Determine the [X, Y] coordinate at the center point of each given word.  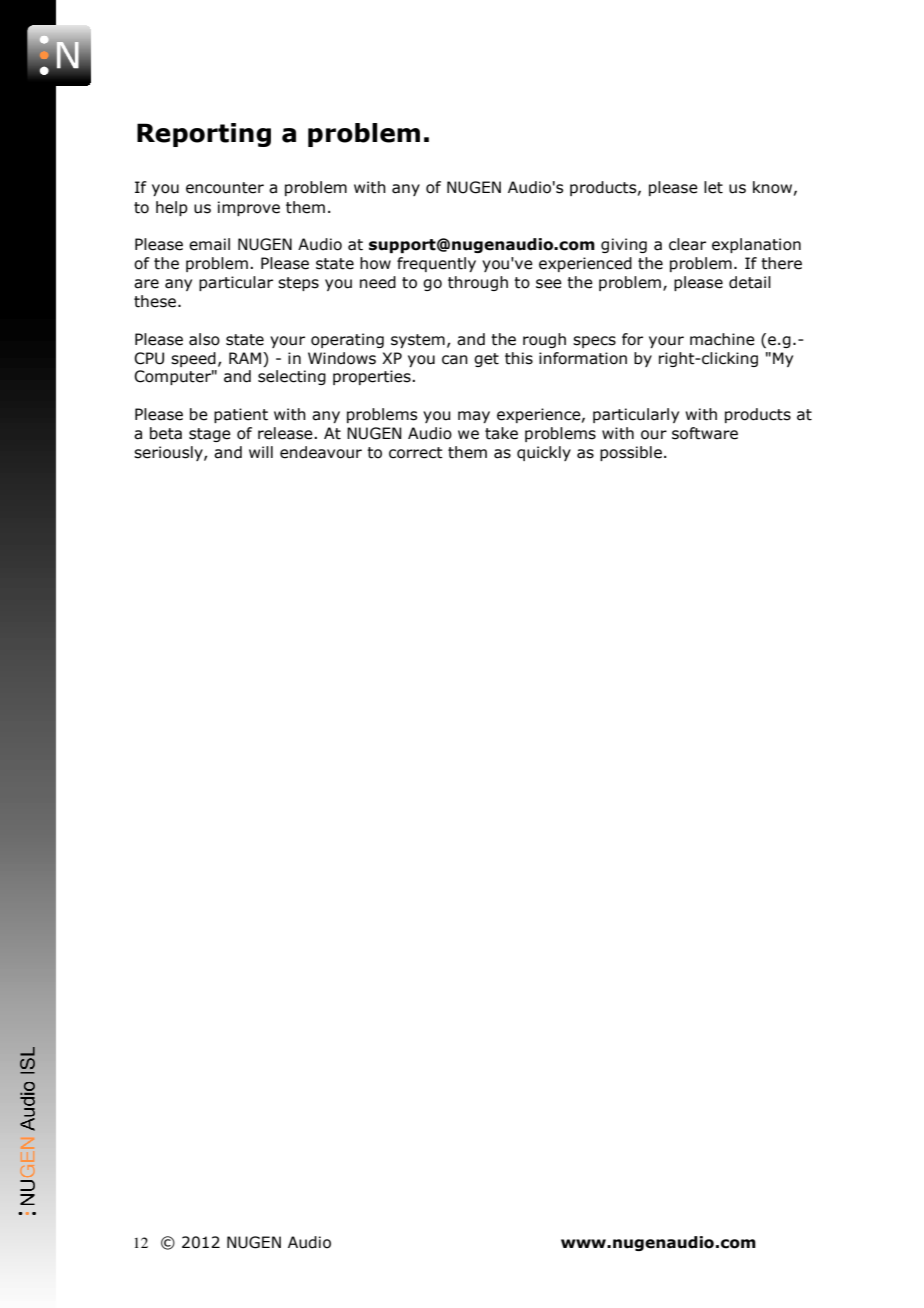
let [713, 187]
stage [210, 435]
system [418, 341]
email [209, 244]
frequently [436, 264]
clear [687, 244]
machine [722, 339]
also [204, 339]
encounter [225, 188]
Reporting [204, 135]
